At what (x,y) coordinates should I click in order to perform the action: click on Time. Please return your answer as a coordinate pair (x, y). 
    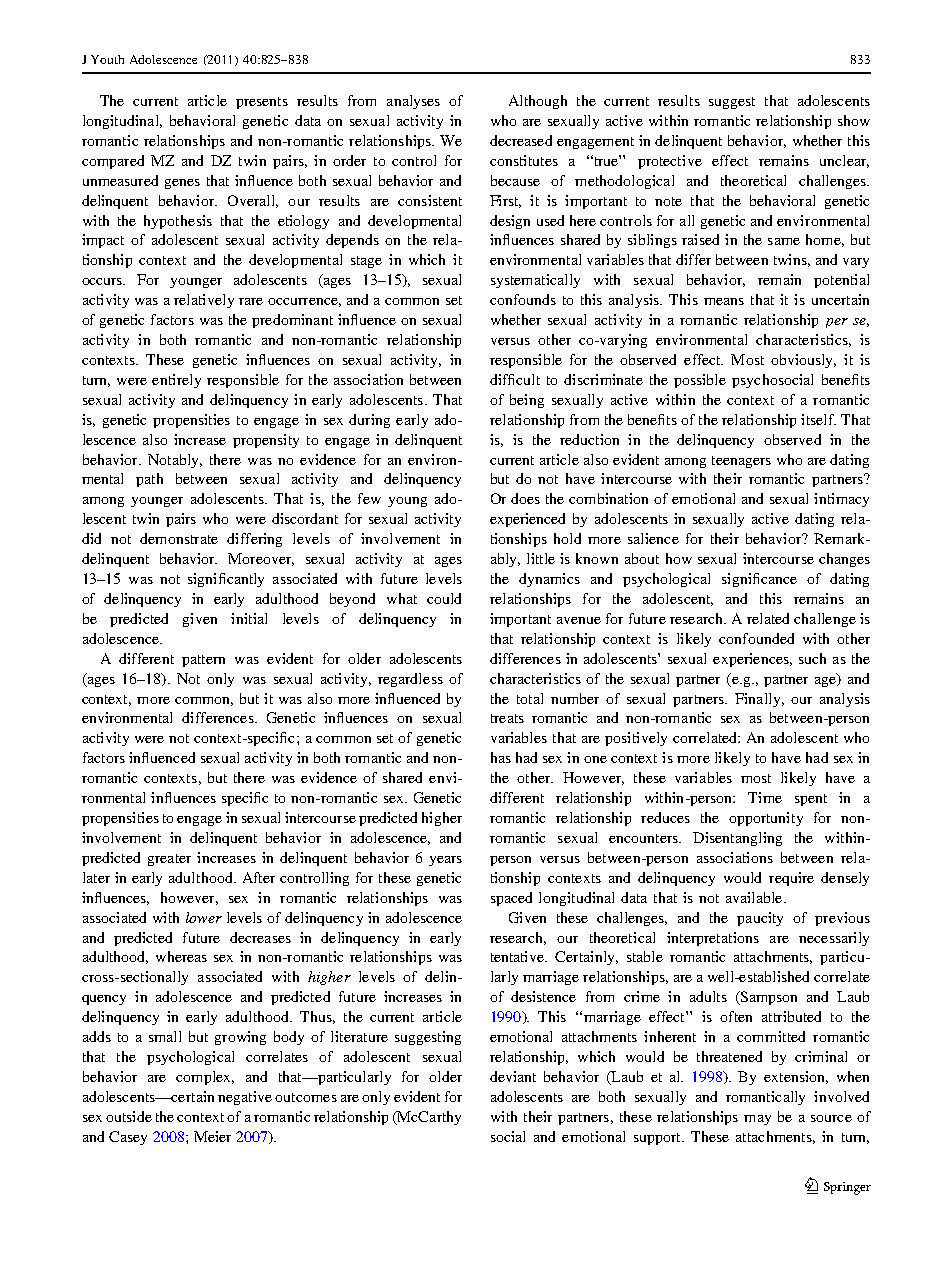
    Looking at the image, I should click on (765, 797).
